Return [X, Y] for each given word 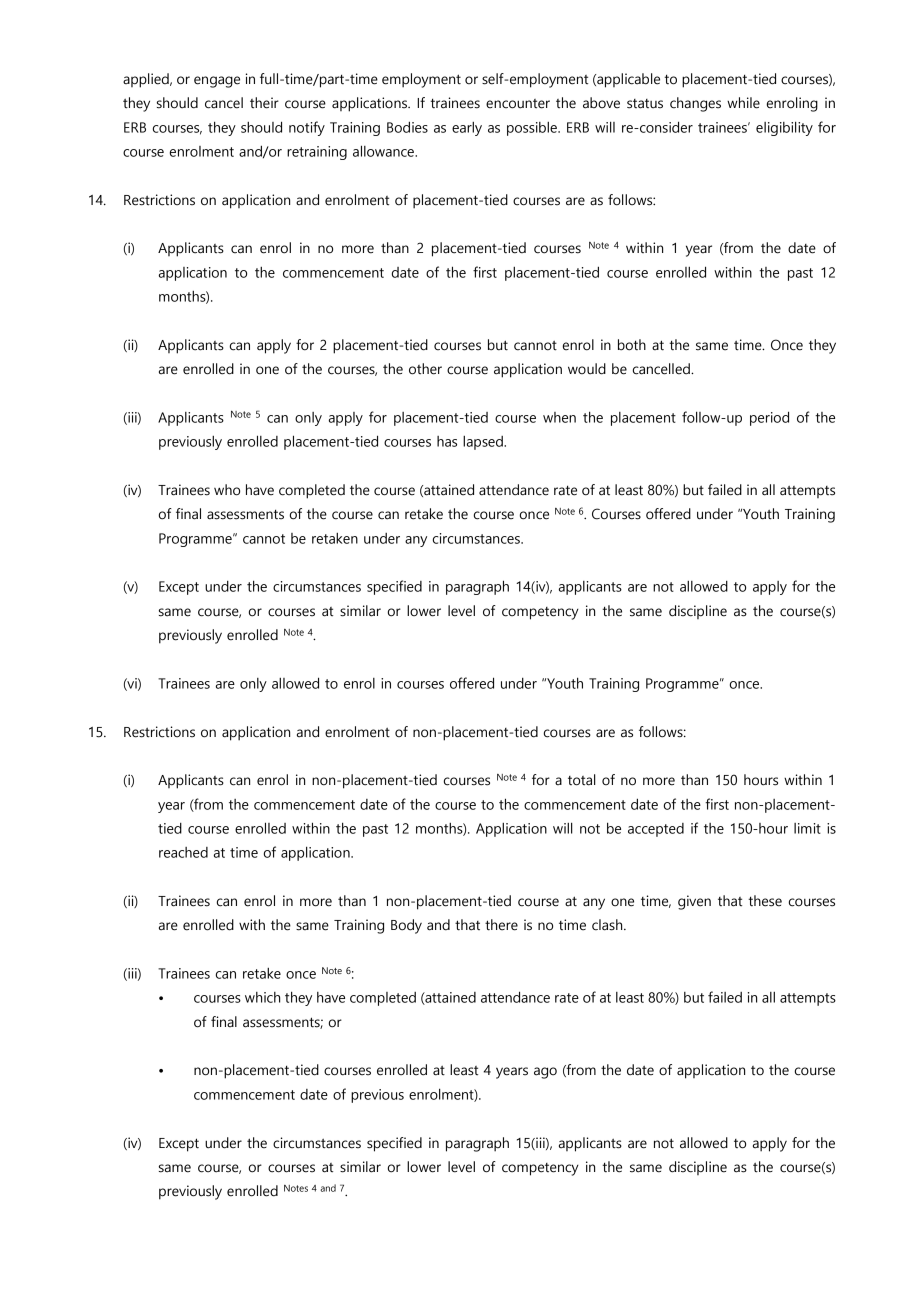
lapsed [484, 443]
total [582, 780]
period [769, 418]
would [587, 369]
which [262, 997]
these [765, 901]
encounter [518, 104]
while [743, 103]
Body [406, 926]
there [501, 925]
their [264, 103]
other [425, 369]
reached [183, 852]
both [632, 345]
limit [807, 828]
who [227, 490]
